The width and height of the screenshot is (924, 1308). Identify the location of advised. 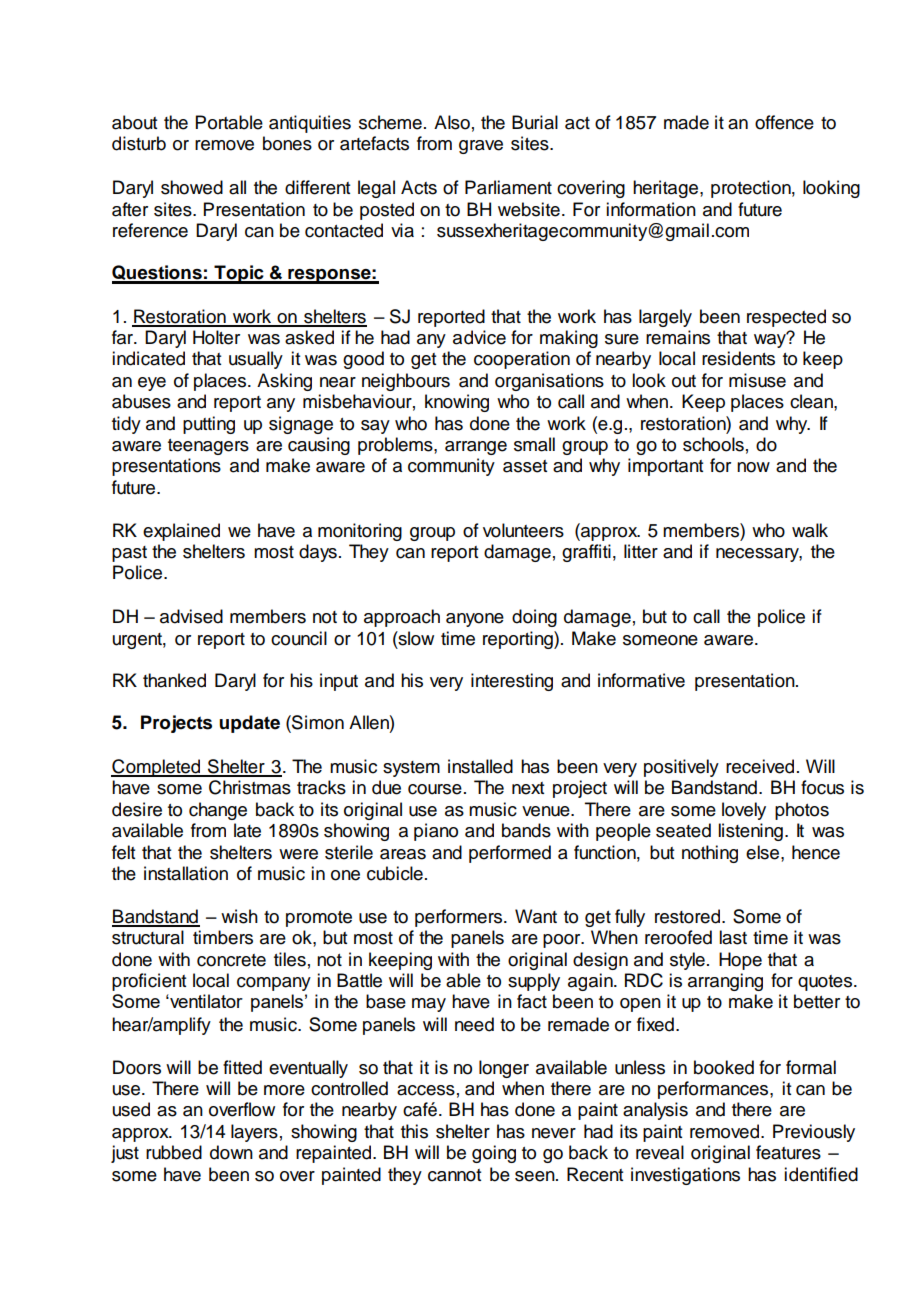
(191, 616).
